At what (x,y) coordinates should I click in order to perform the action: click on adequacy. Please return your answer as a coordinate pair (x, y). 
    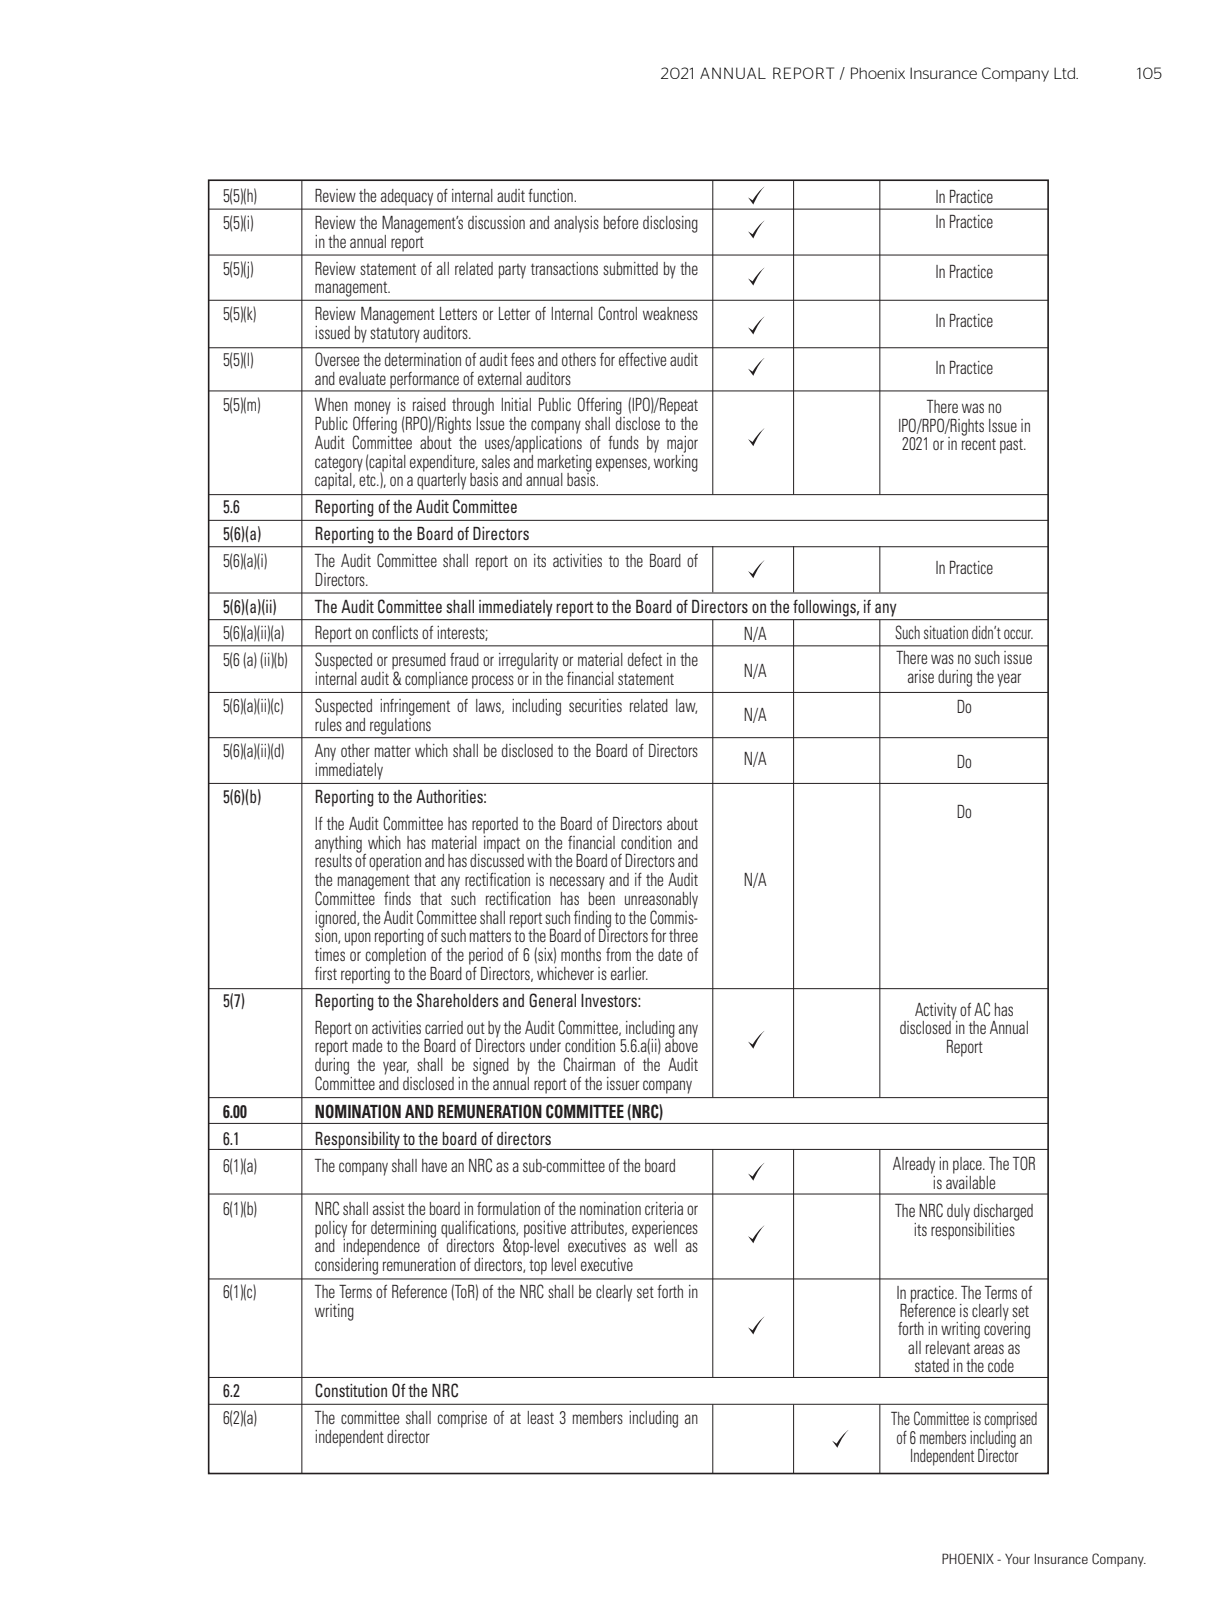
    Looking at the image, I should click on (407, 197).
